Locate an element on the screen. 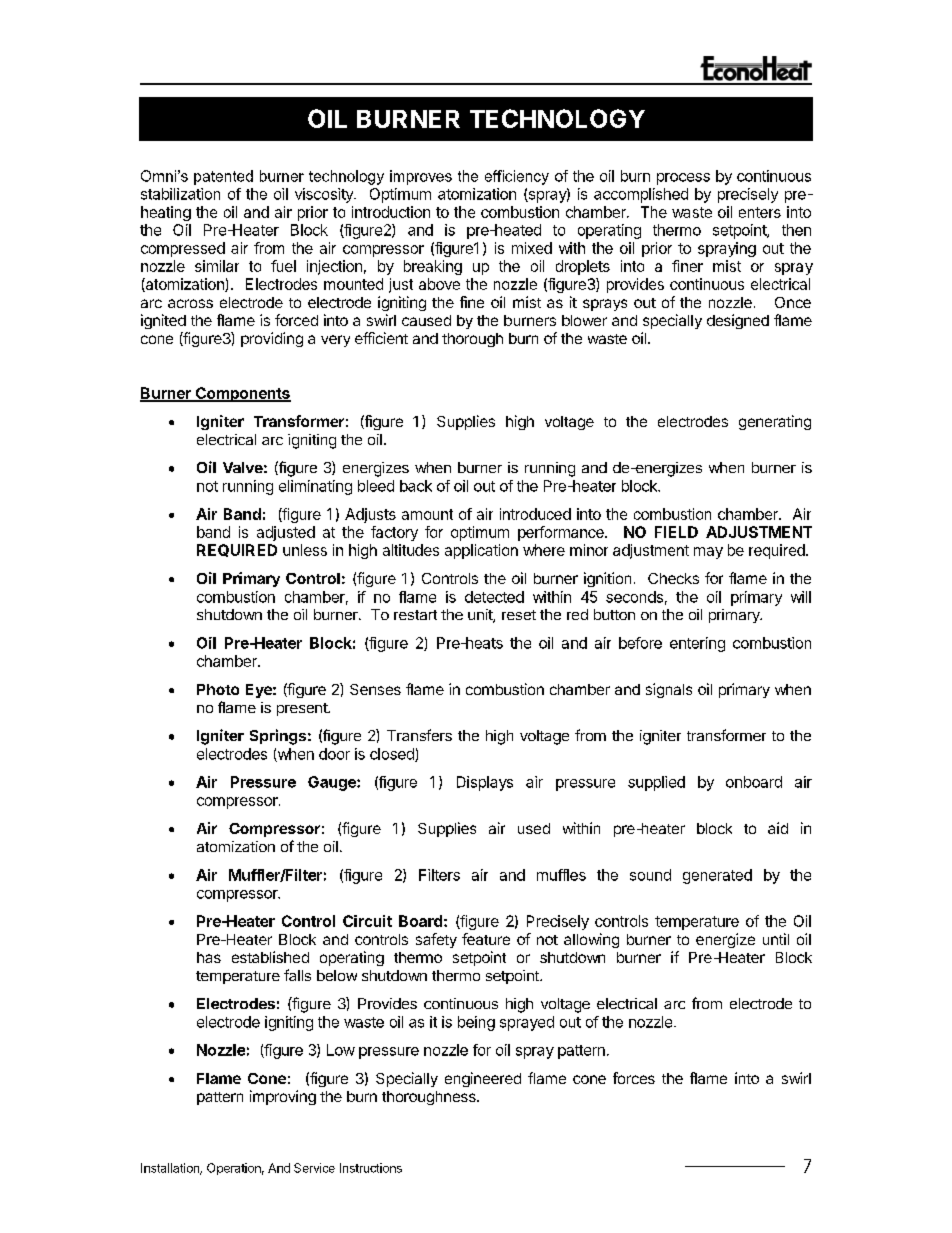 The image size is (952, 1233). enters is located at coordinates (760, 212).
